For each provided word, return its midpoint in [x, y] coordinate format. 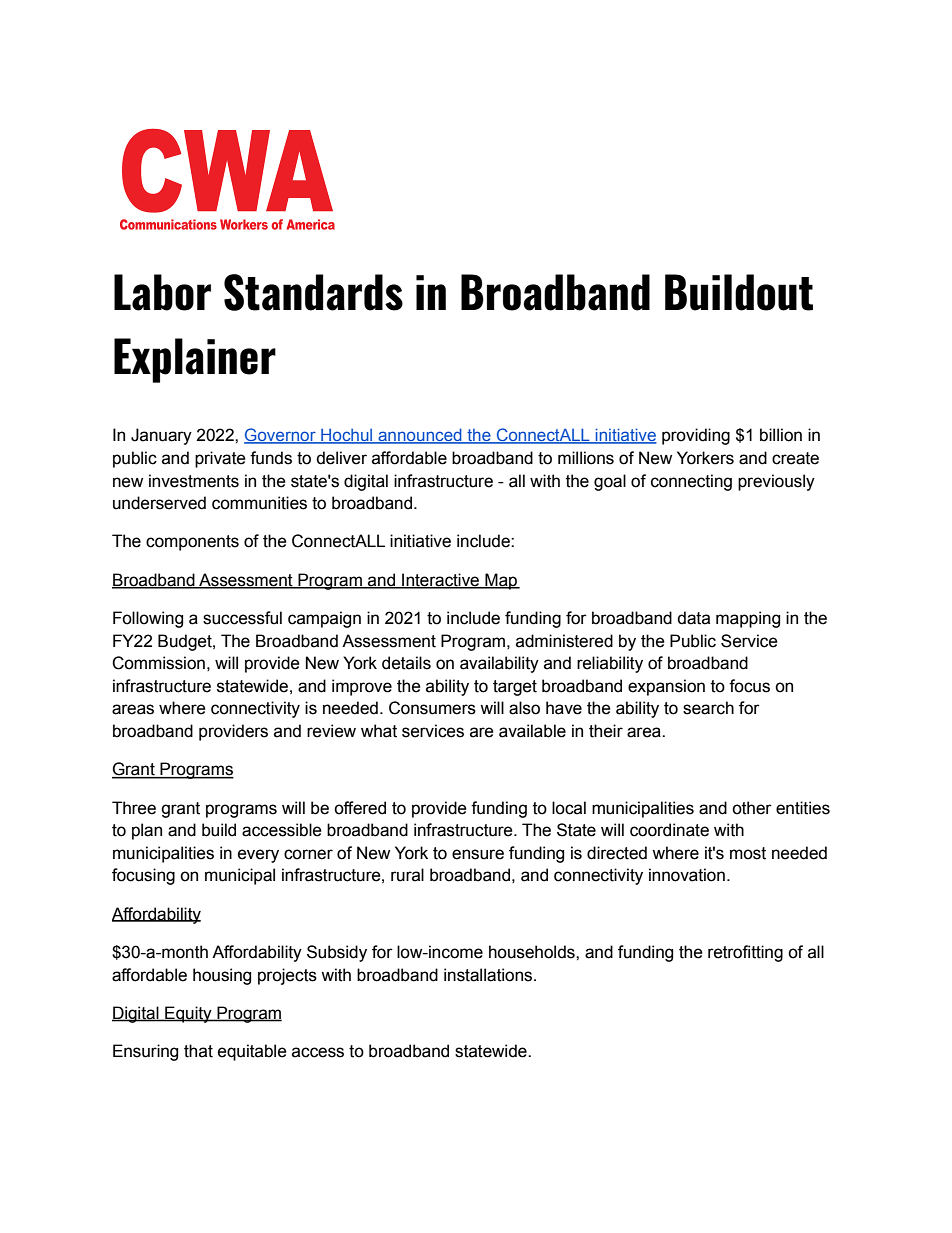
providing [696, 436]
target [515, 688]
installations [489, 975]
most [748, 853]
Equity [188, 1014]
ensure [478, 854]
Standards [313, 292]
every [258, 856]
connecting [691, 482]
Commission [158, 663]
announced [420, 436]
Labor [162, 292]
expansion [666, 687]
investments [194, 481]
